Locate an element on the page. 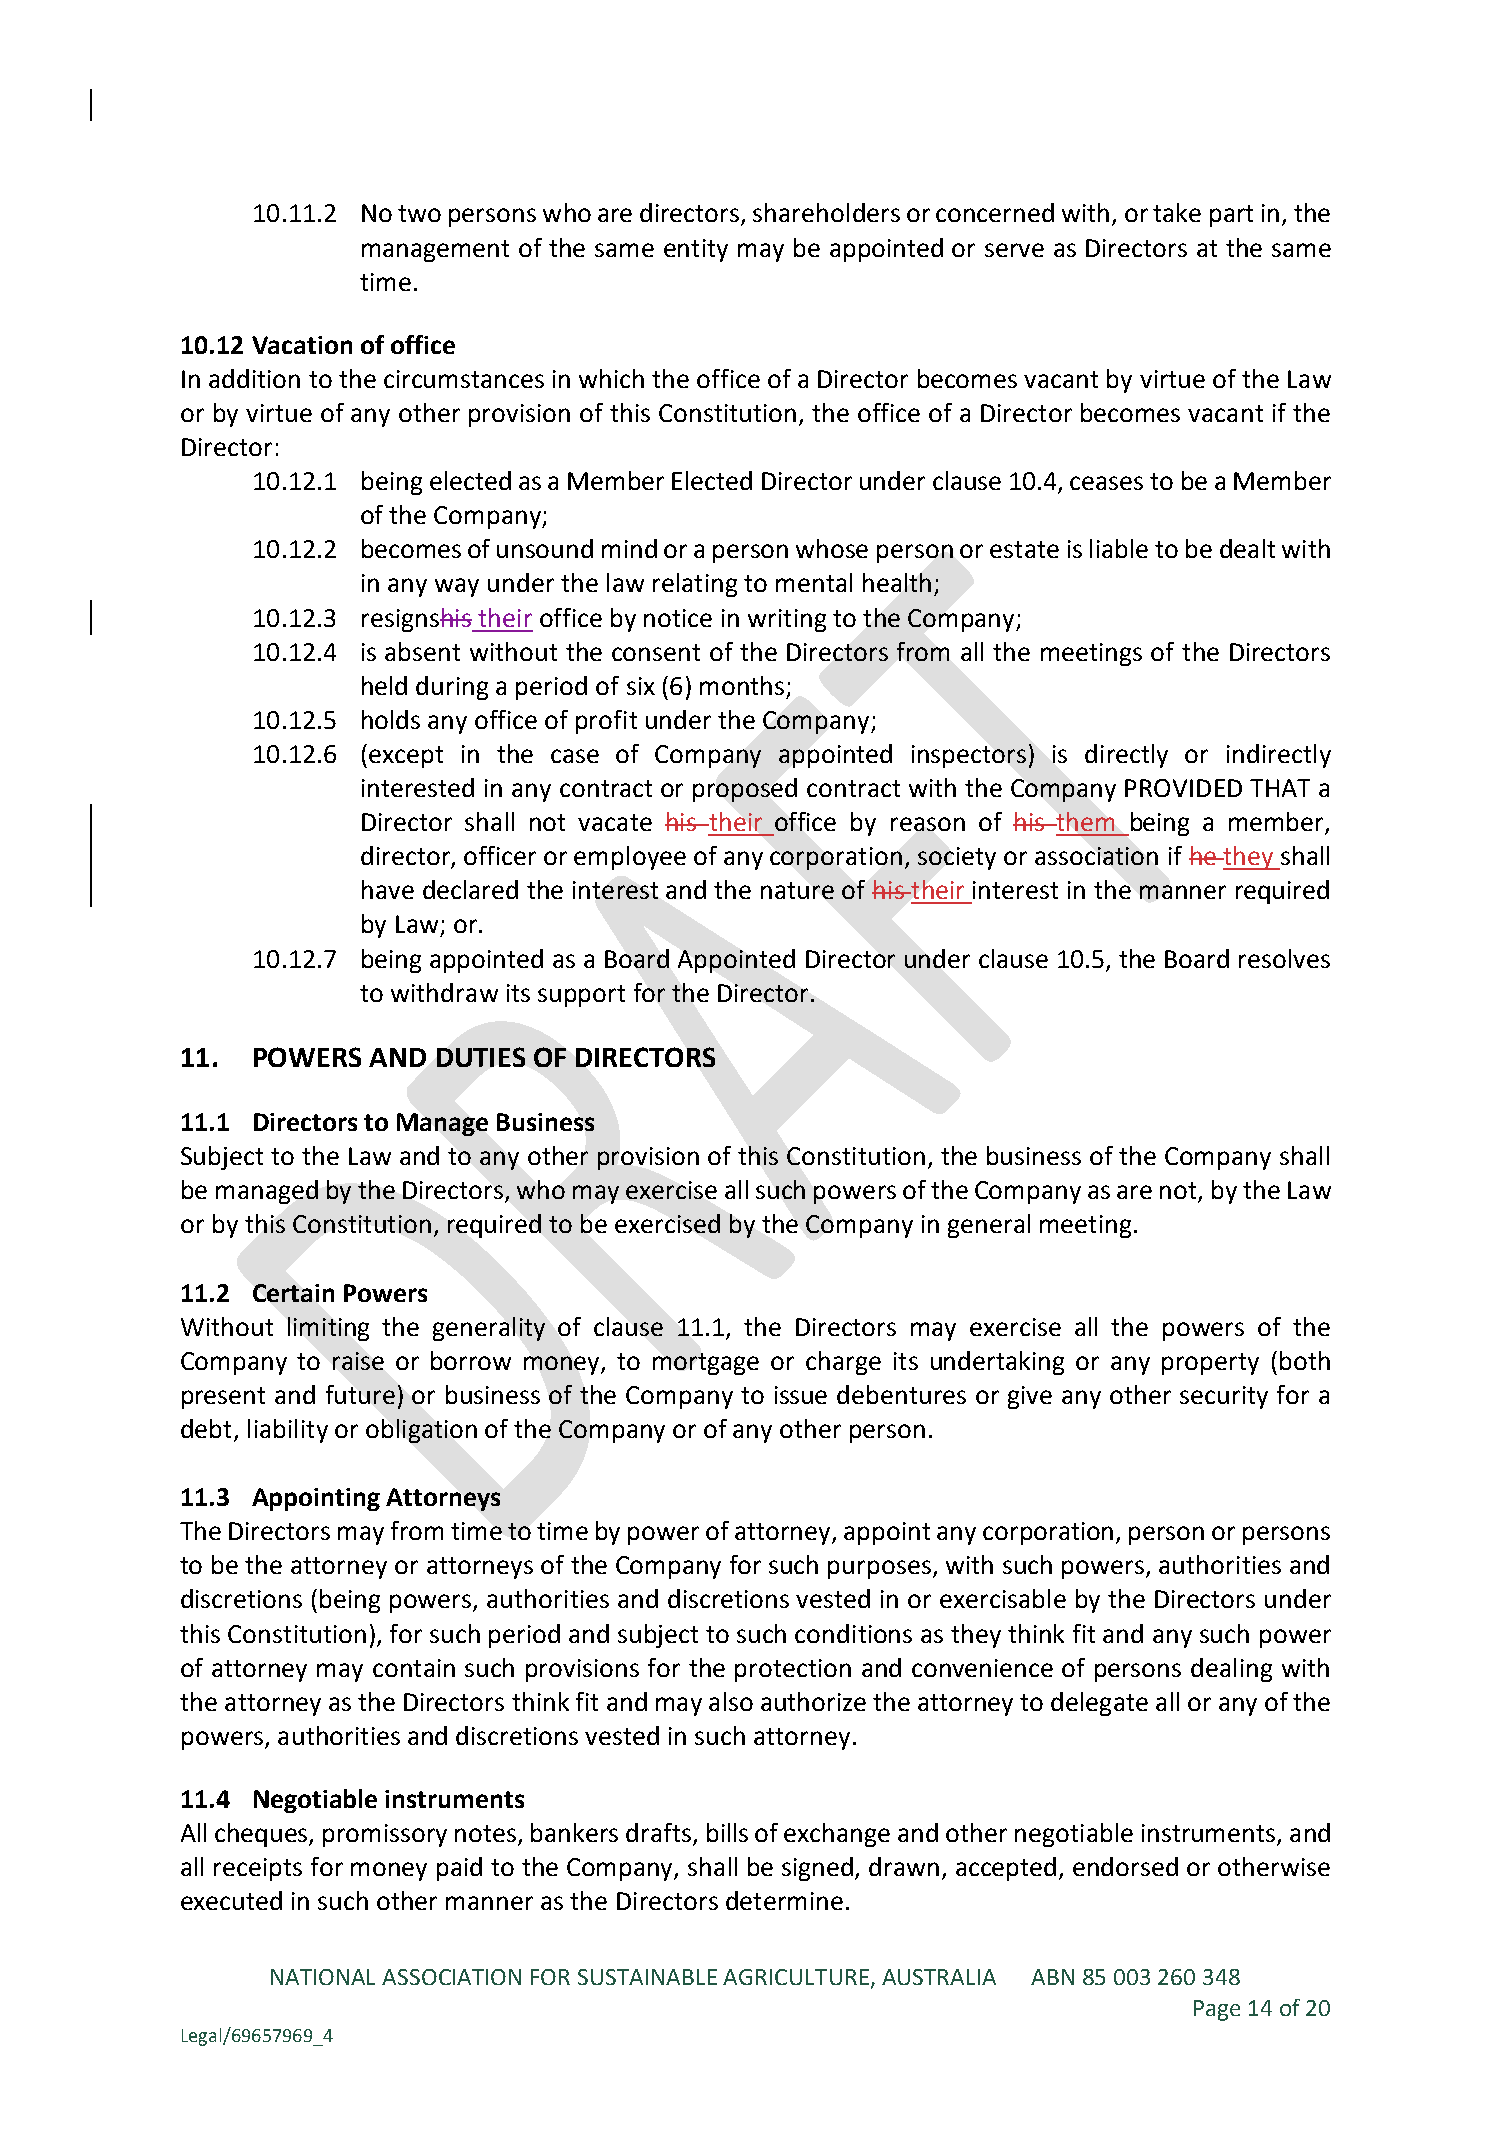 This page has width=1511, height=2137. take is located at coordinates (1177, 212).
